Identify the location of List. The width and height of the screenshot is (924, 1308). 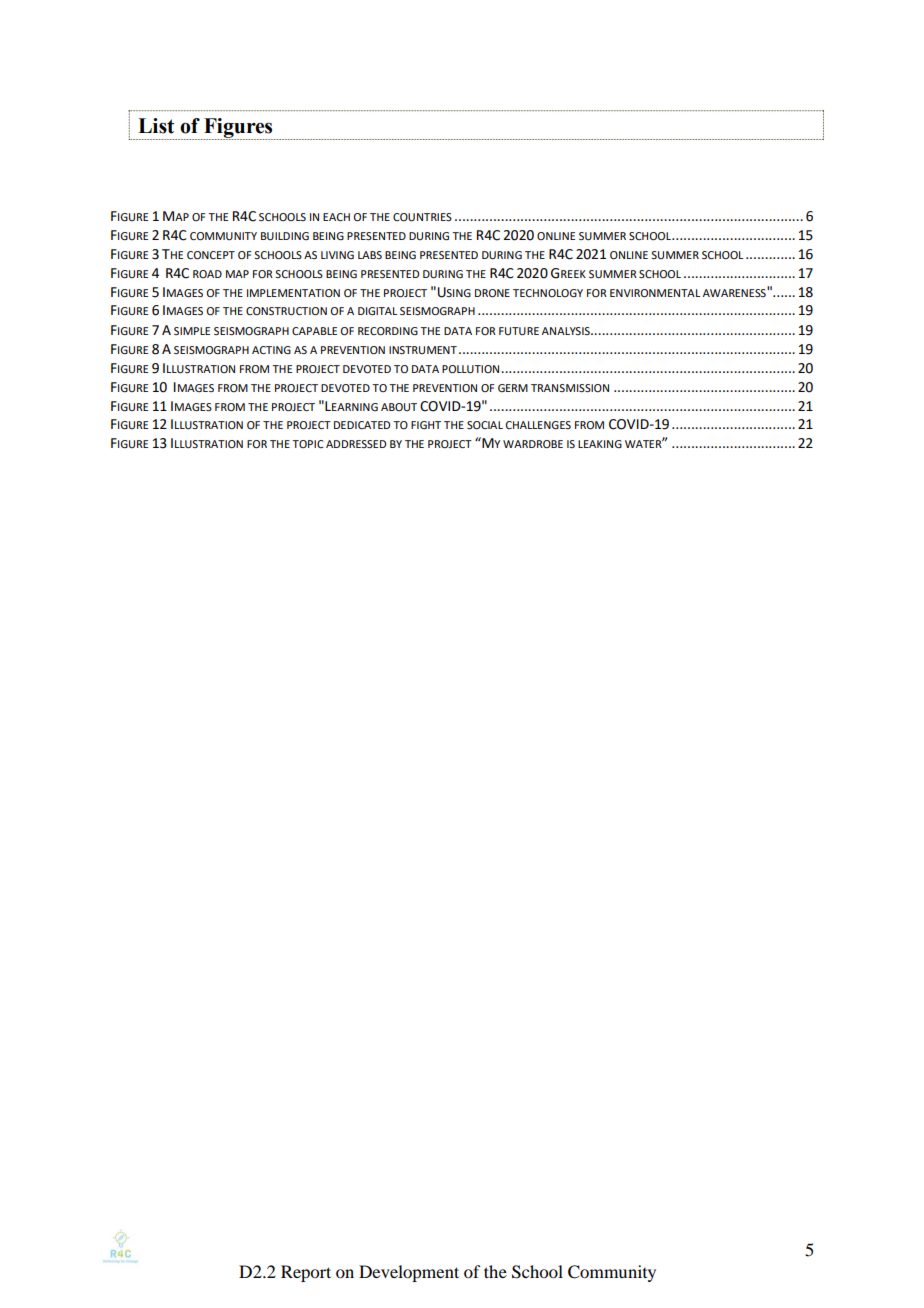
(156, 126).
